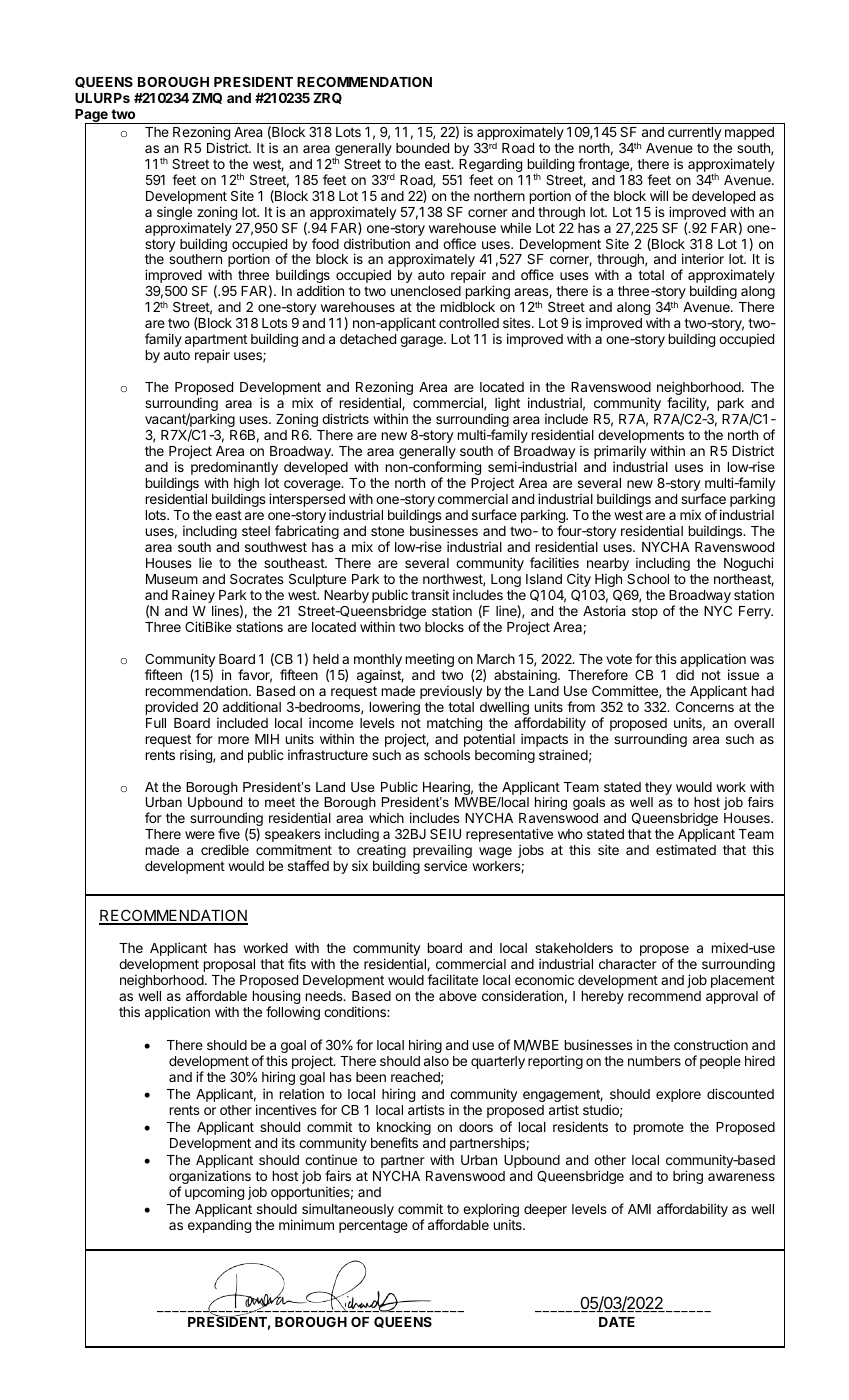 This page has width=849, height=1400. What do you see at coordinates (172, 708) in the page?
I see `provided` at bounding box center [172, 708].
